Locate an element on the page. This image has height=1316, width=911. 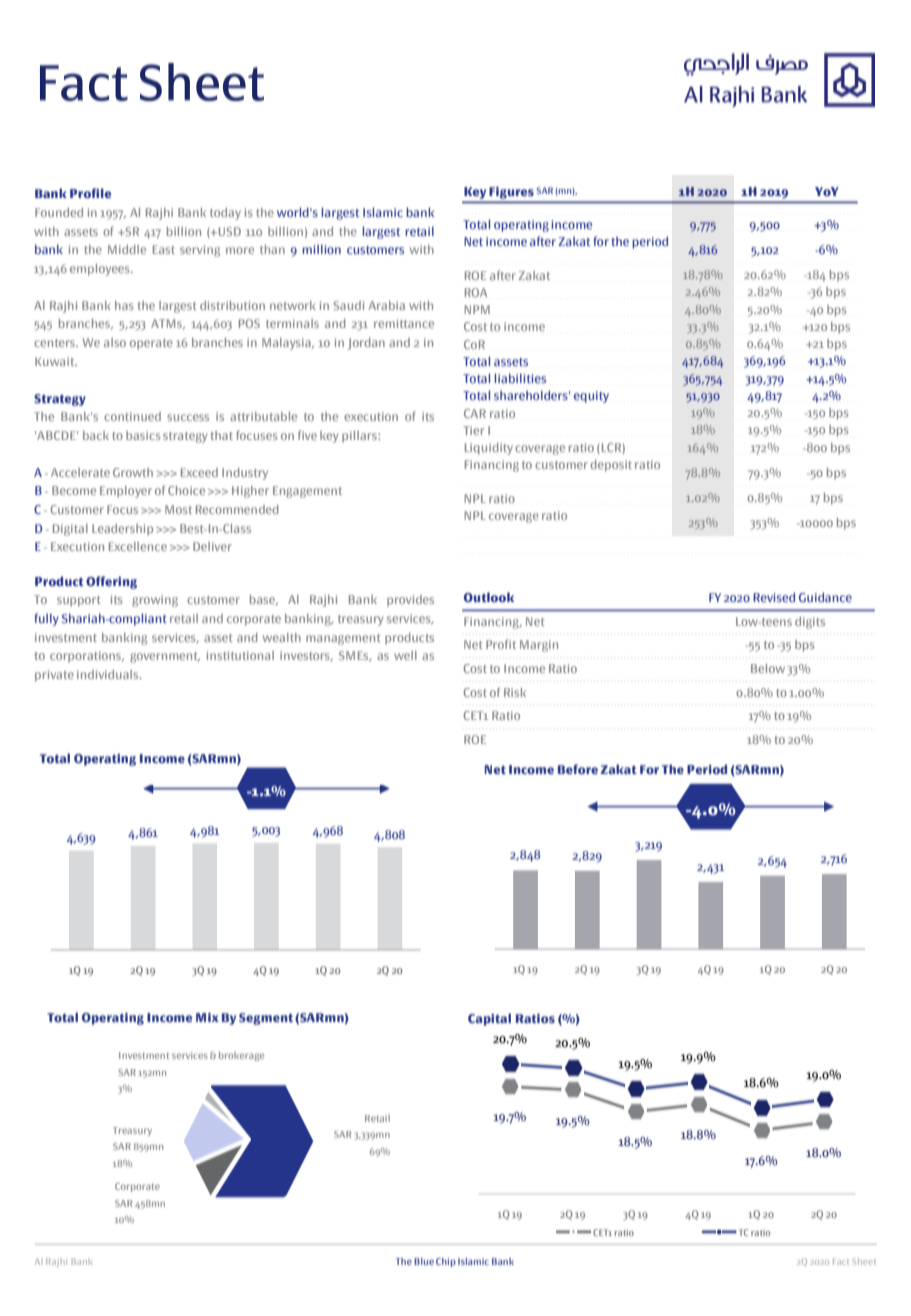
brokerage is located at coordinates (241, 1056).
